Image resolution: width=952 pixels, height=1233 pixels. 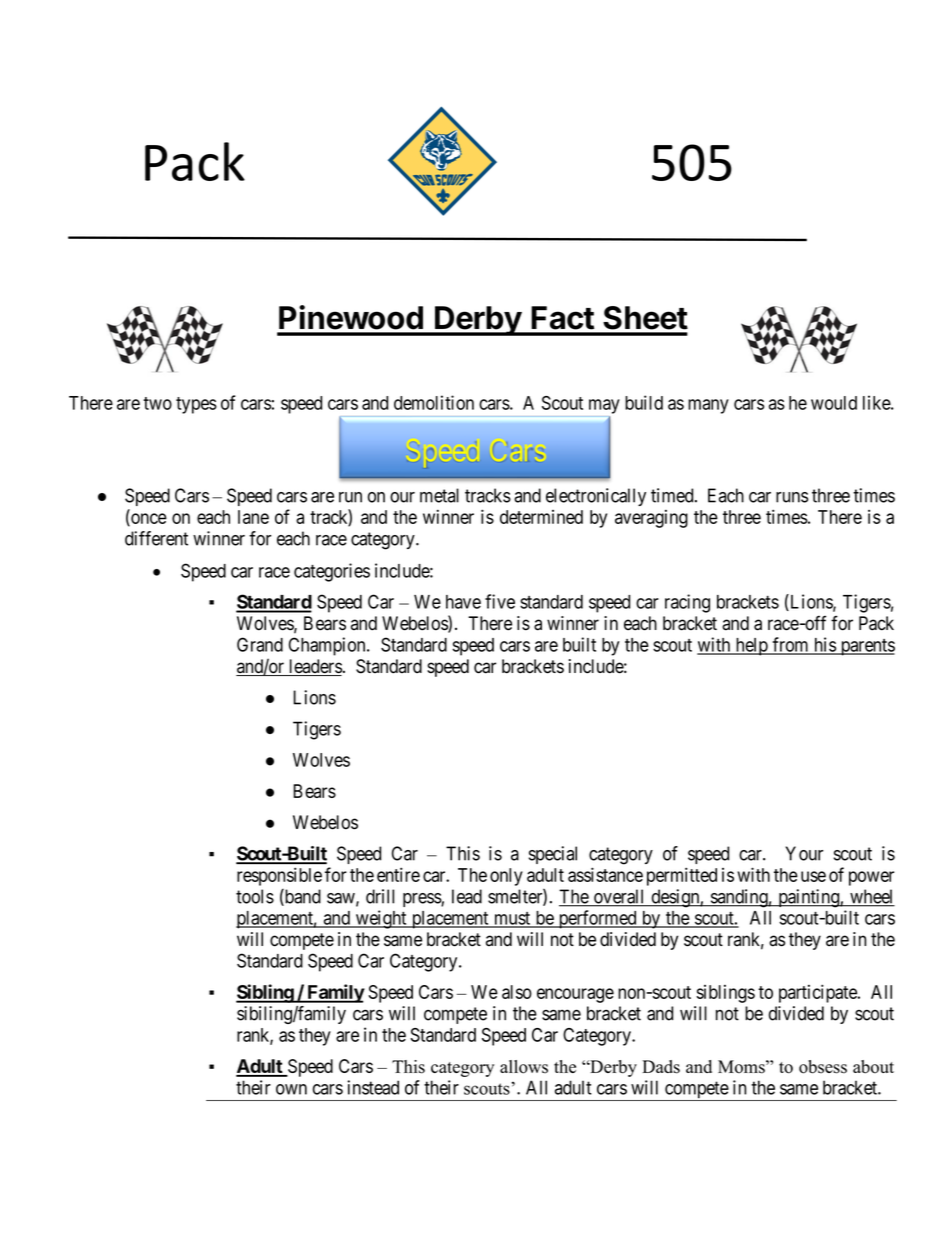 What do you see at coordinates (751, 647) in the screenshot?
I see `help` at bounding box center [751, 647].
